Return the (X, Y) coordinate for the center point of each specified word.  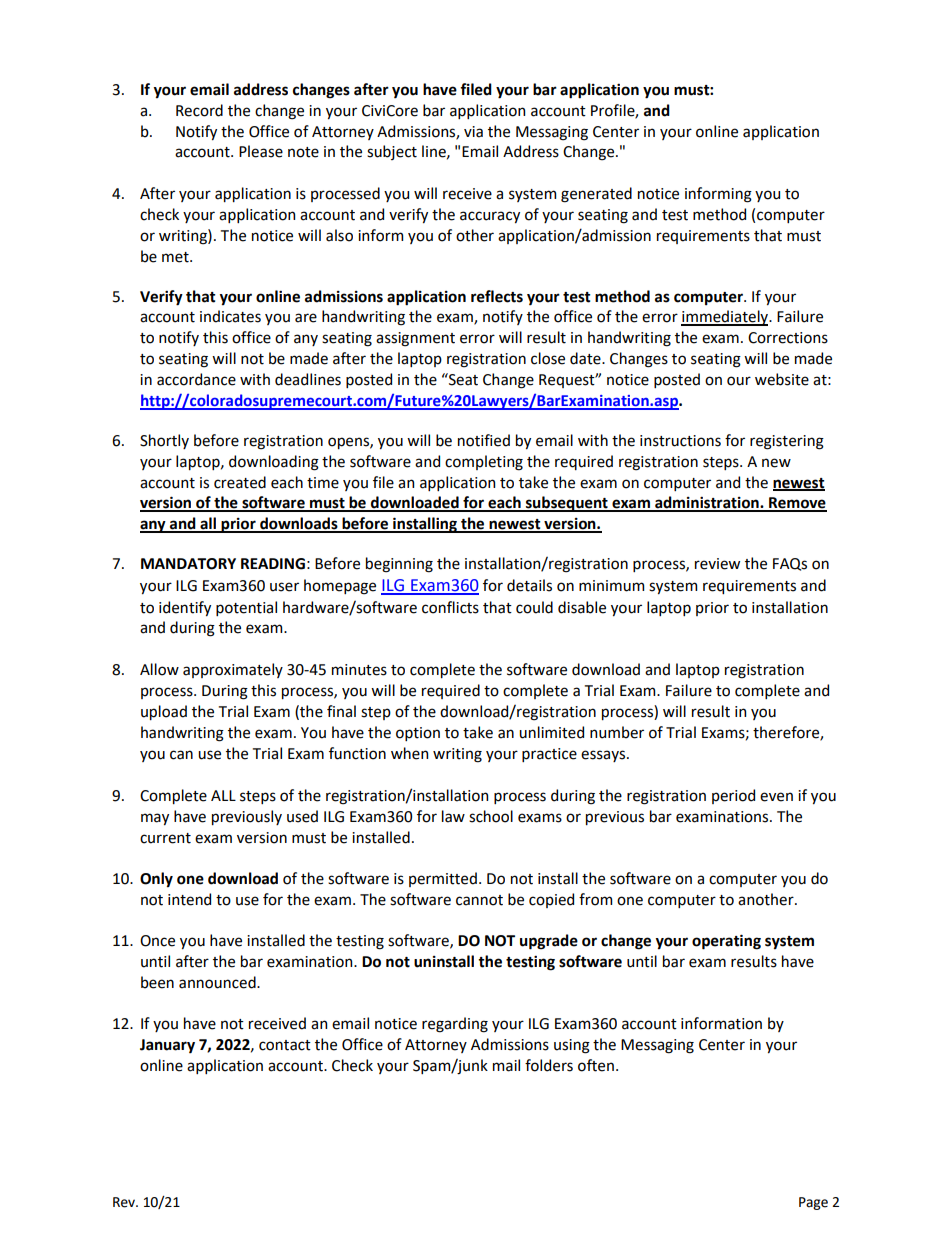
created (240, 482)
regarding (455, 1025)
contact (285, 1045)
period (733, 796)
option (418, 734)
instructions (680, 441)
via (473, 132)
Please (261, 151)
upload (164, 712)
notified (484, 440)
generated (596, 195)
